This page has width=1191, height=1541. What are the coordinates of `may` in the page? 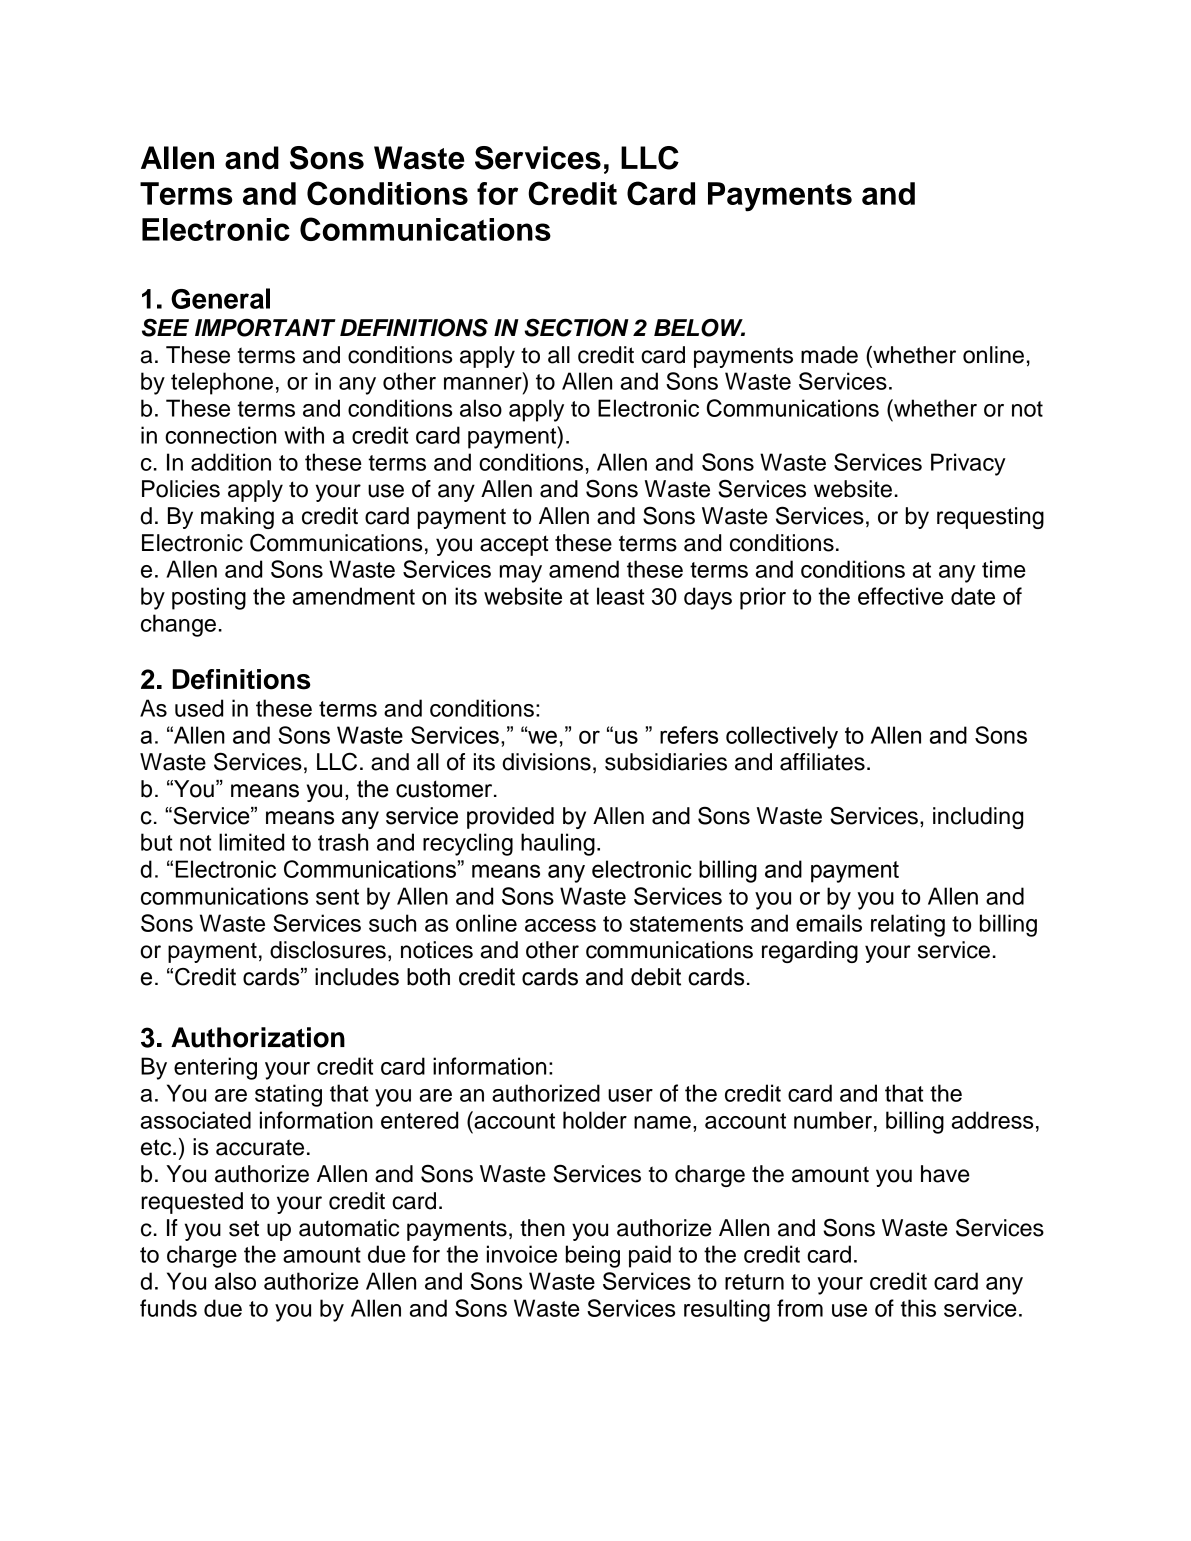 It's located at (521, 574).
